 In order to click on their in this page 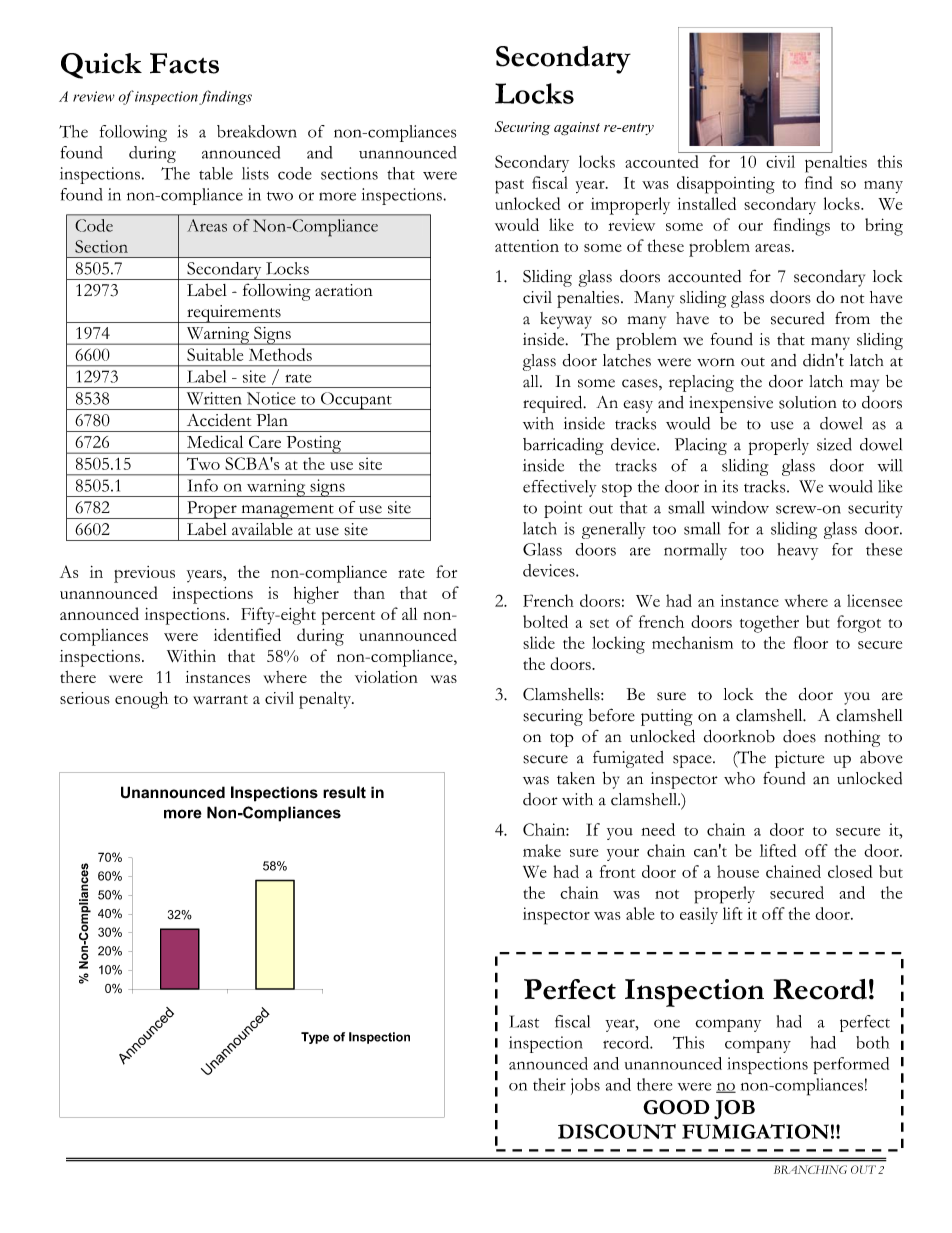, I will do `click(549, 1084)`.
